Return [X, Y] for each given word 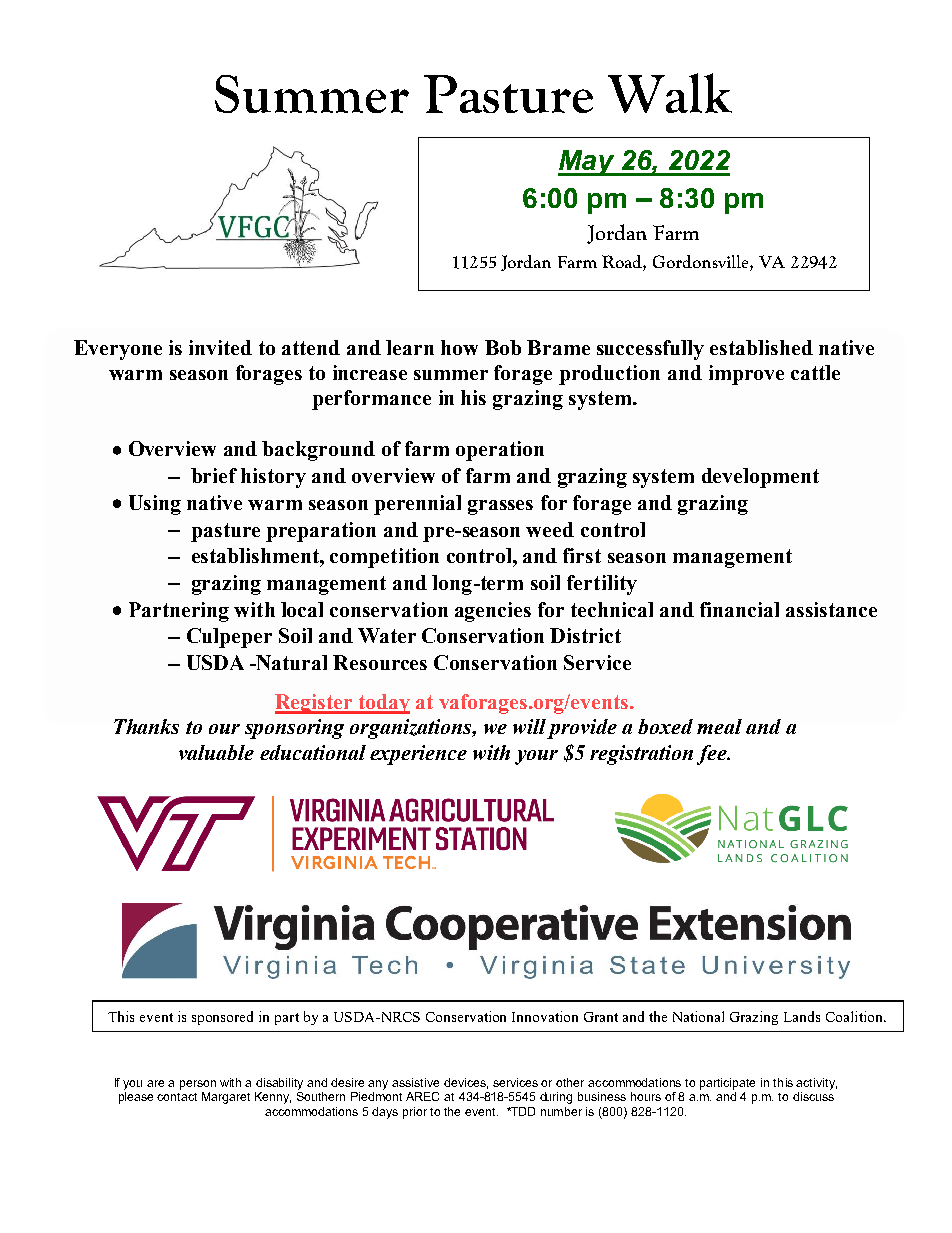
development [760, 478]
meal [719, 726]
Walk [670, 93]
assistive [415, 1082]
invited [220, 347]
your [536, 757]
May [587, 163]
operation [500, 451]
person [198, 1085]
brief [214, 475]
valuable [216, 752]
